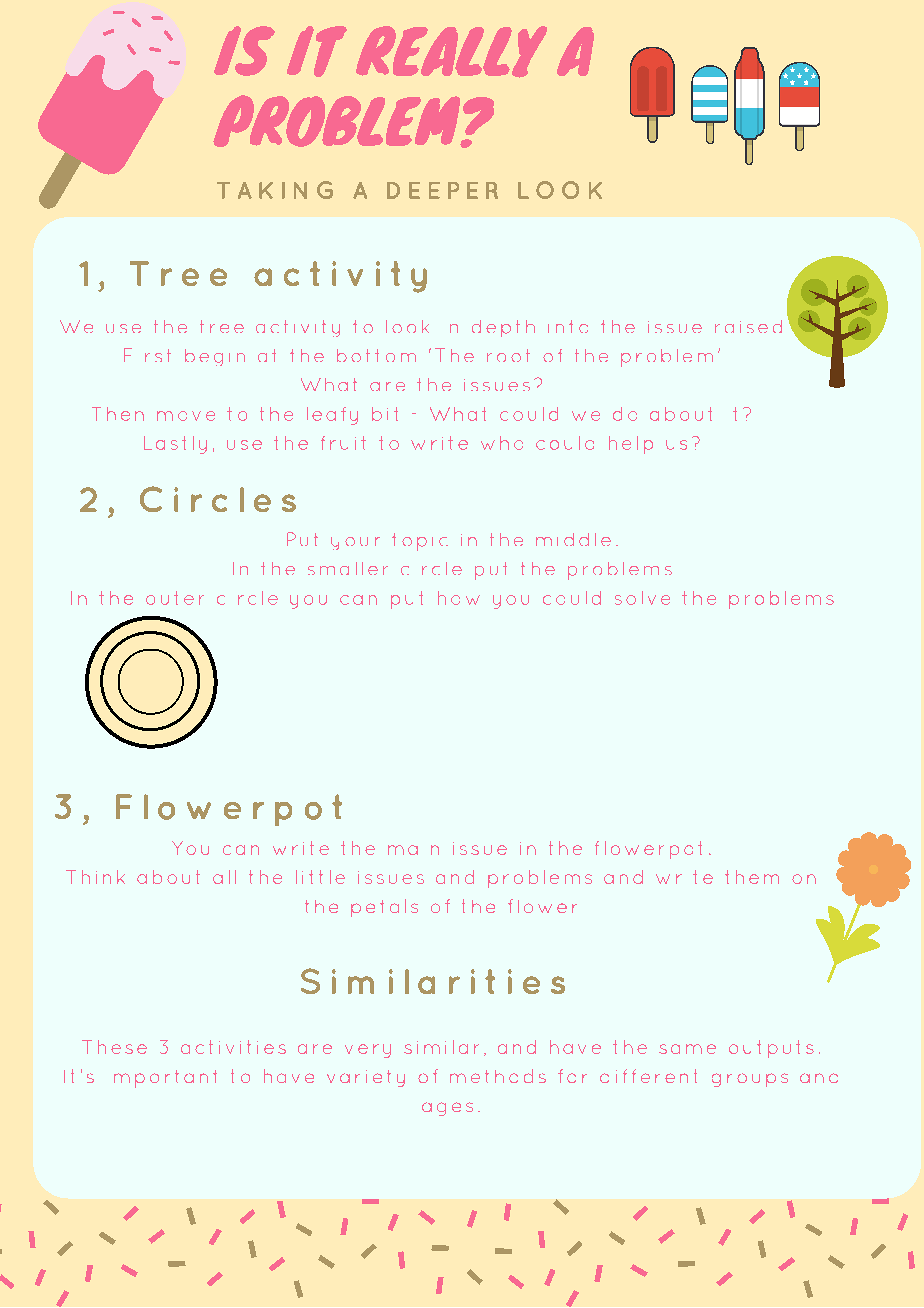 The width and height of the screenshot is (924, 1308). Describe the element at coordinates (376, 355) in the screenshot. I see `bottom` at that location.
